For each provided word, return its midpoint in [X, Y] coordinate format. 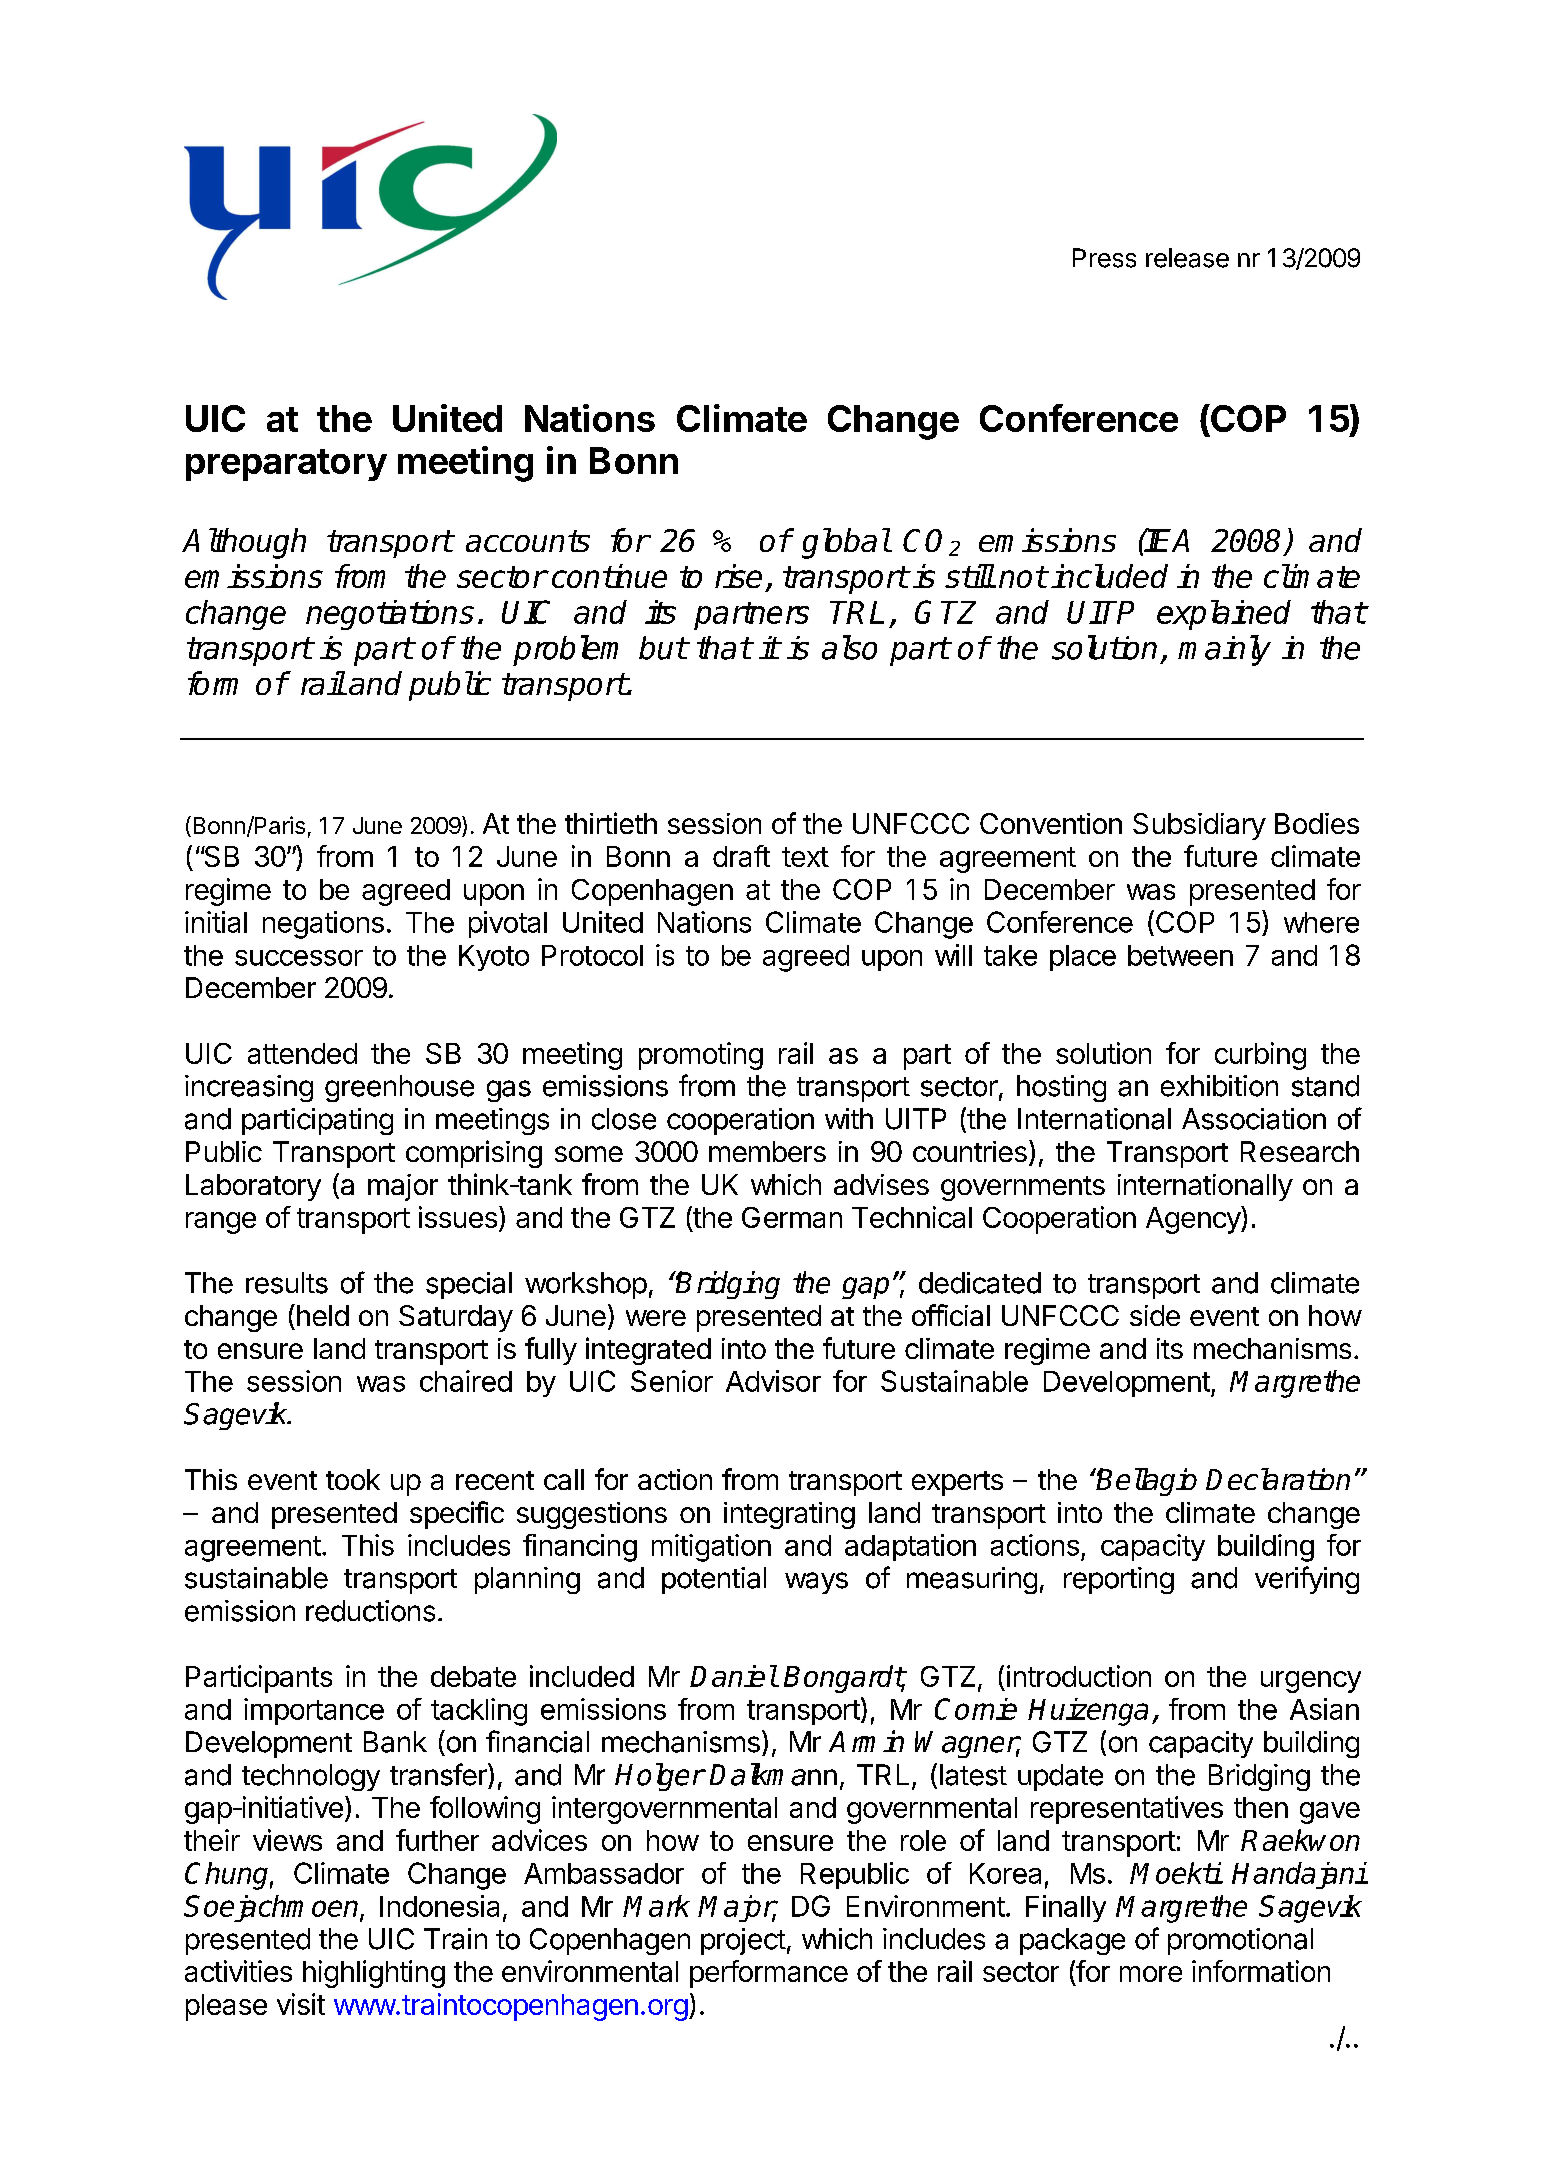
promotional [1240, 1941]
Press [1104, 258]
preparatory [286, 465]
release [1187, 258]
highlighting [374, 1974]
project [743, 1941]
